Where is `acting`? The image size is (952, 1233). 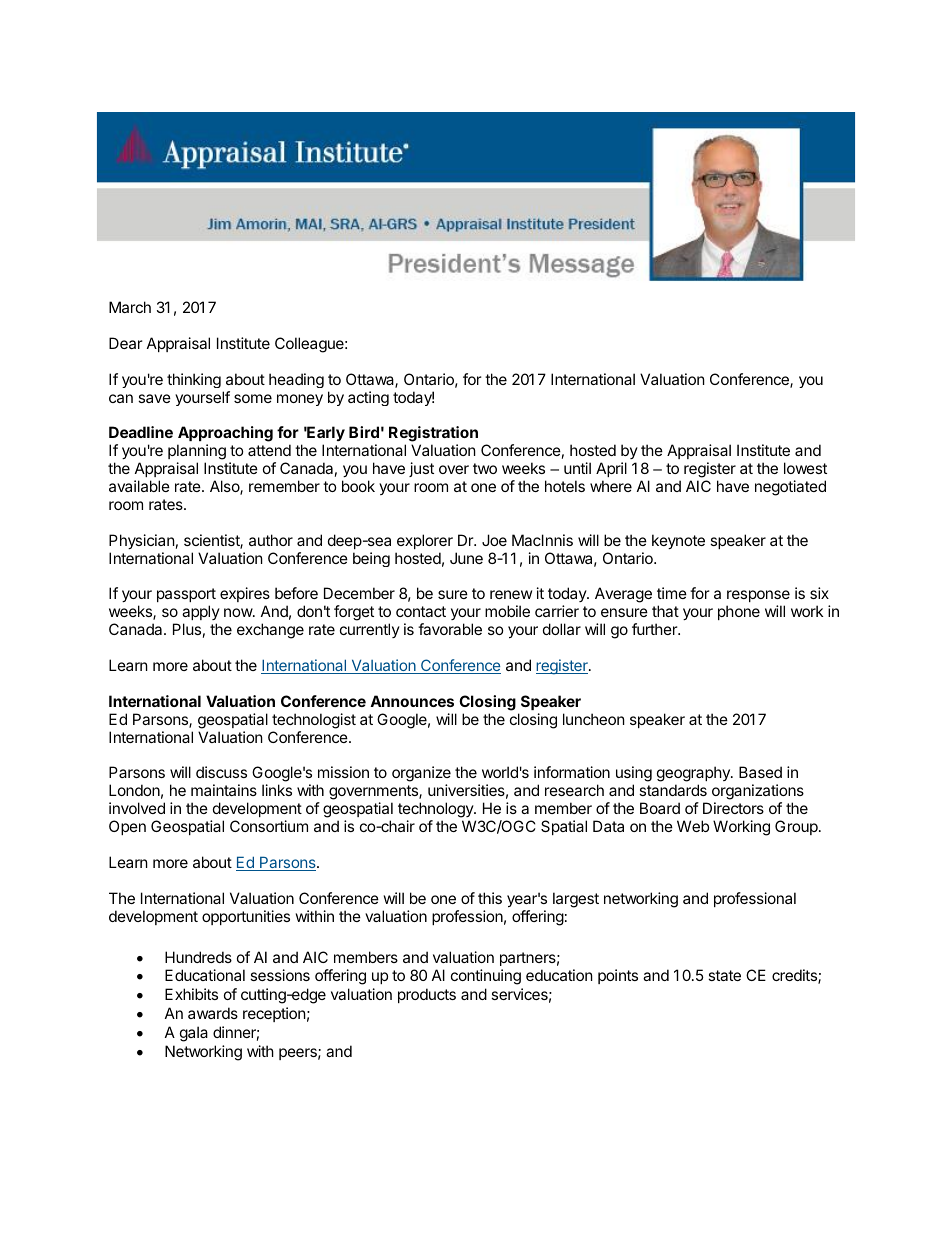
acting is located at coordinates (368, 398).
